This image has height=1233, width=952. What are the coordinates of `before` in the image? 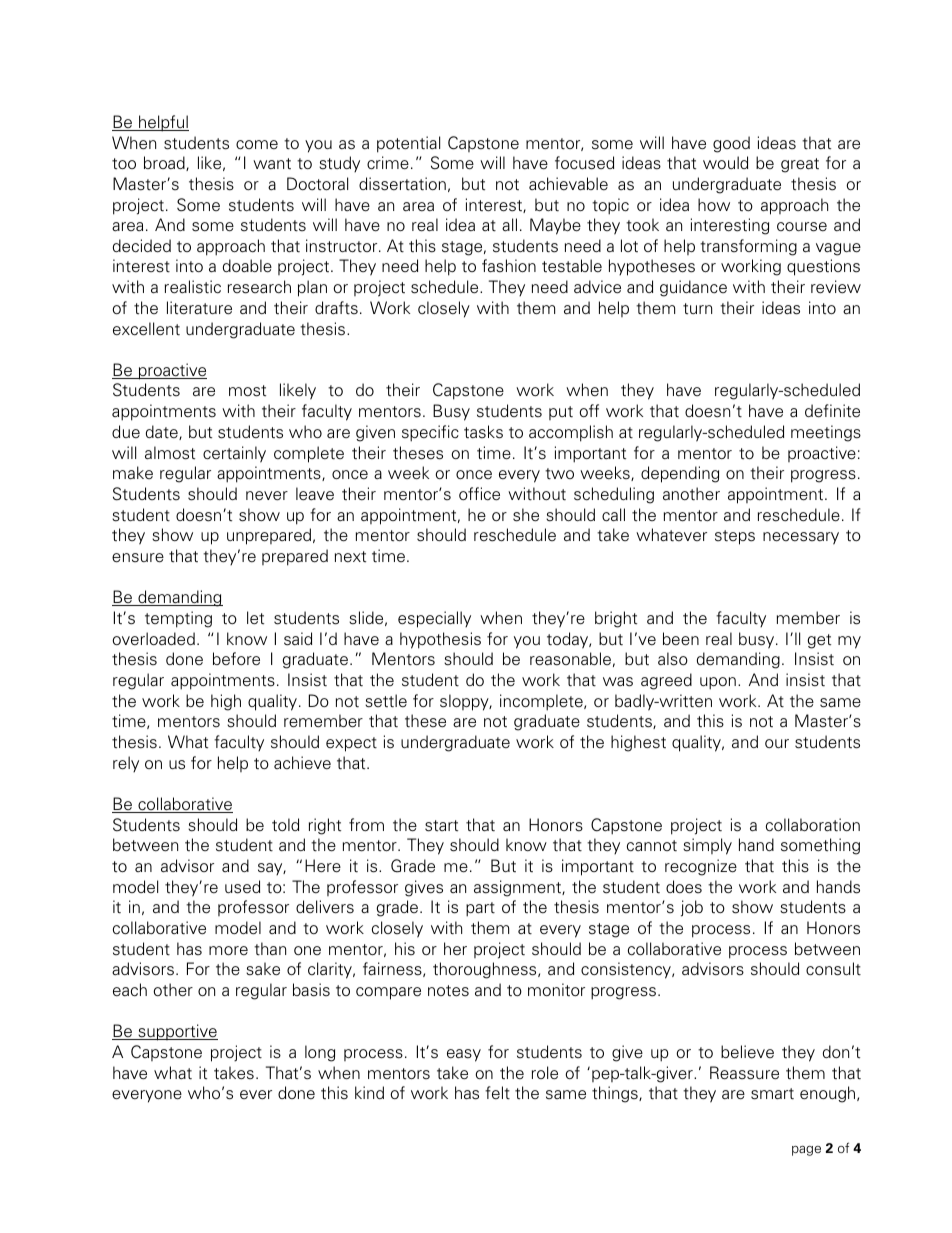 It's located at (236, 659).
